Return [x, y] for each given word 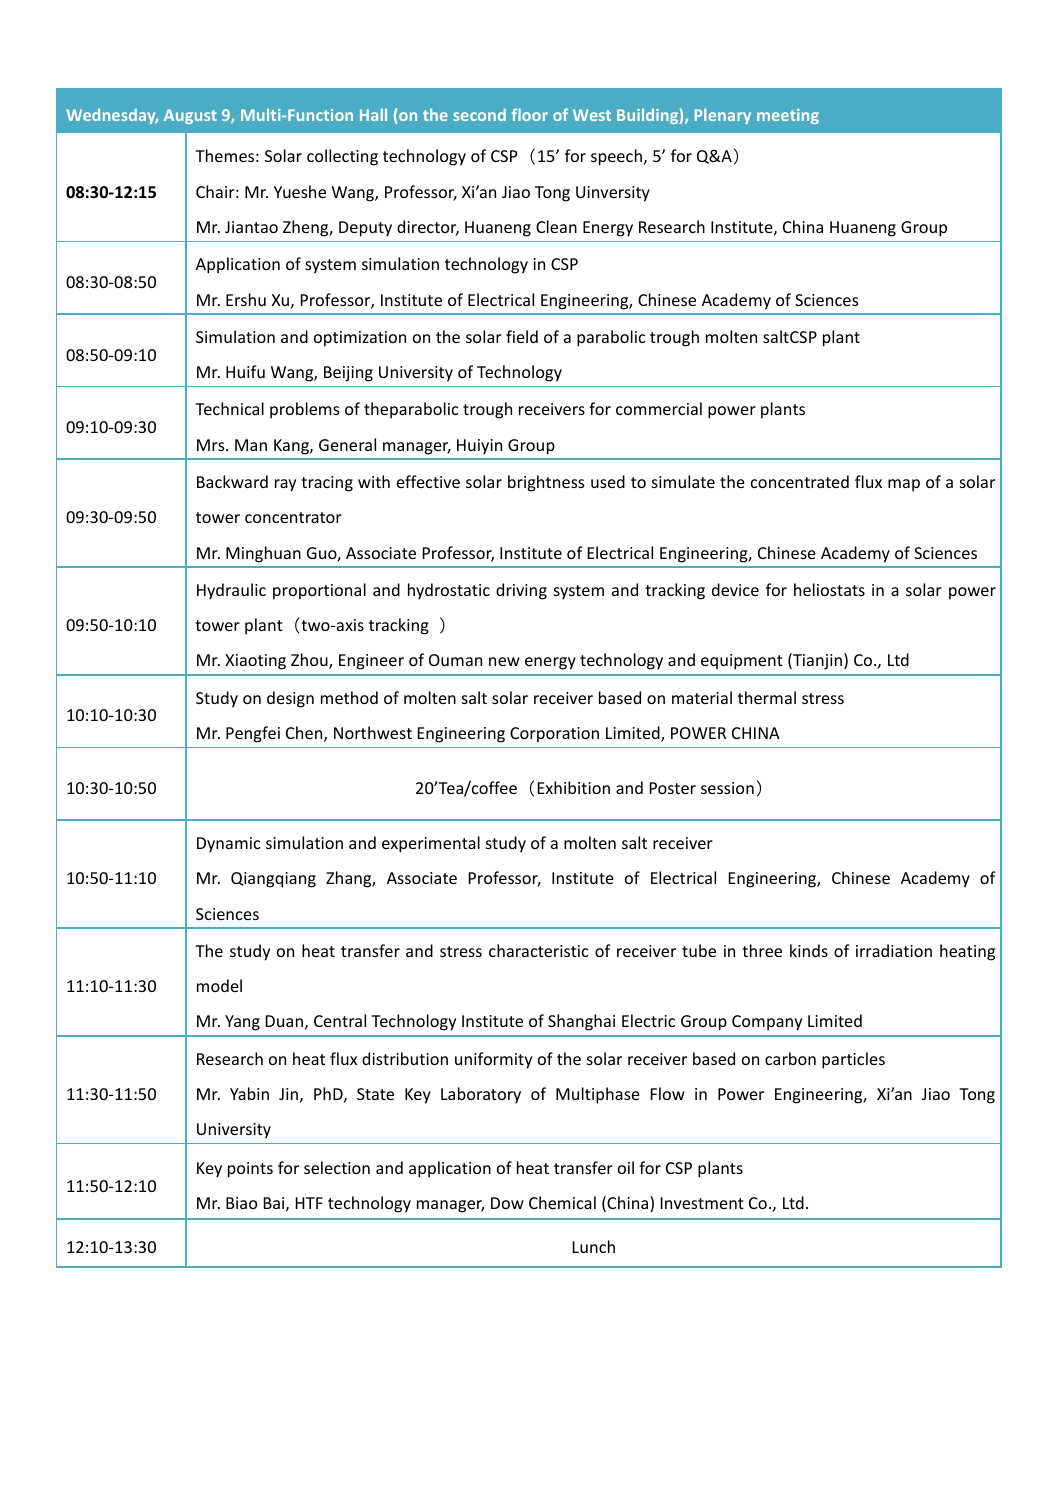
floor [529, 114]
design [290, 699]
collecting [342, 157]
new [504, 661]
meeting [788, 116]
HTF [309, 1203]
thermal [767, 697]
